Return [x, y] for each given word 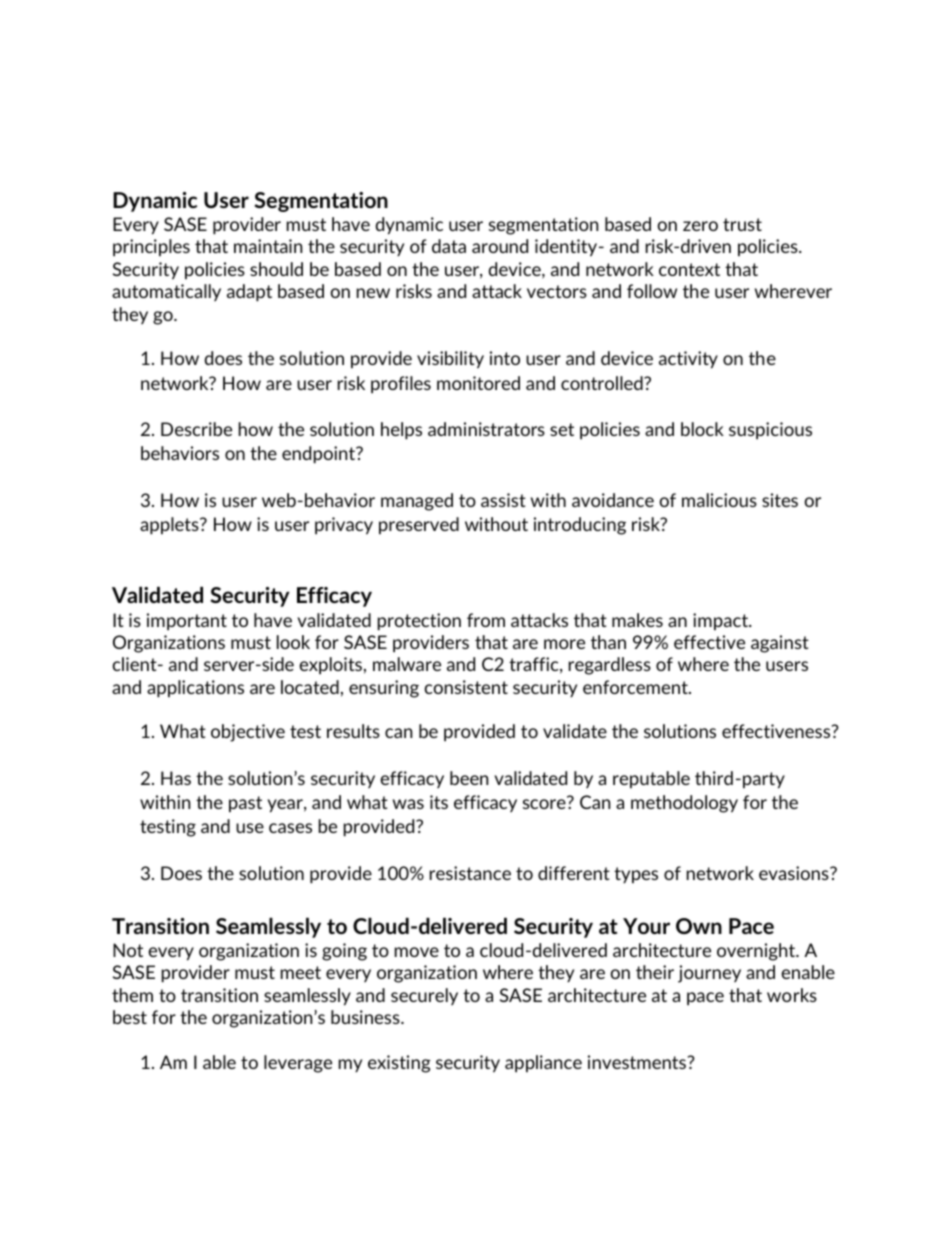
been [469, 778]
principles [151, 248]
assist [503, 500]
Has [176, 778]
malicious [719, 500]
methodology [684, 804]
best [130, 1017]
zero [700, 226]
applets [170, 526]
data [449, 246]
